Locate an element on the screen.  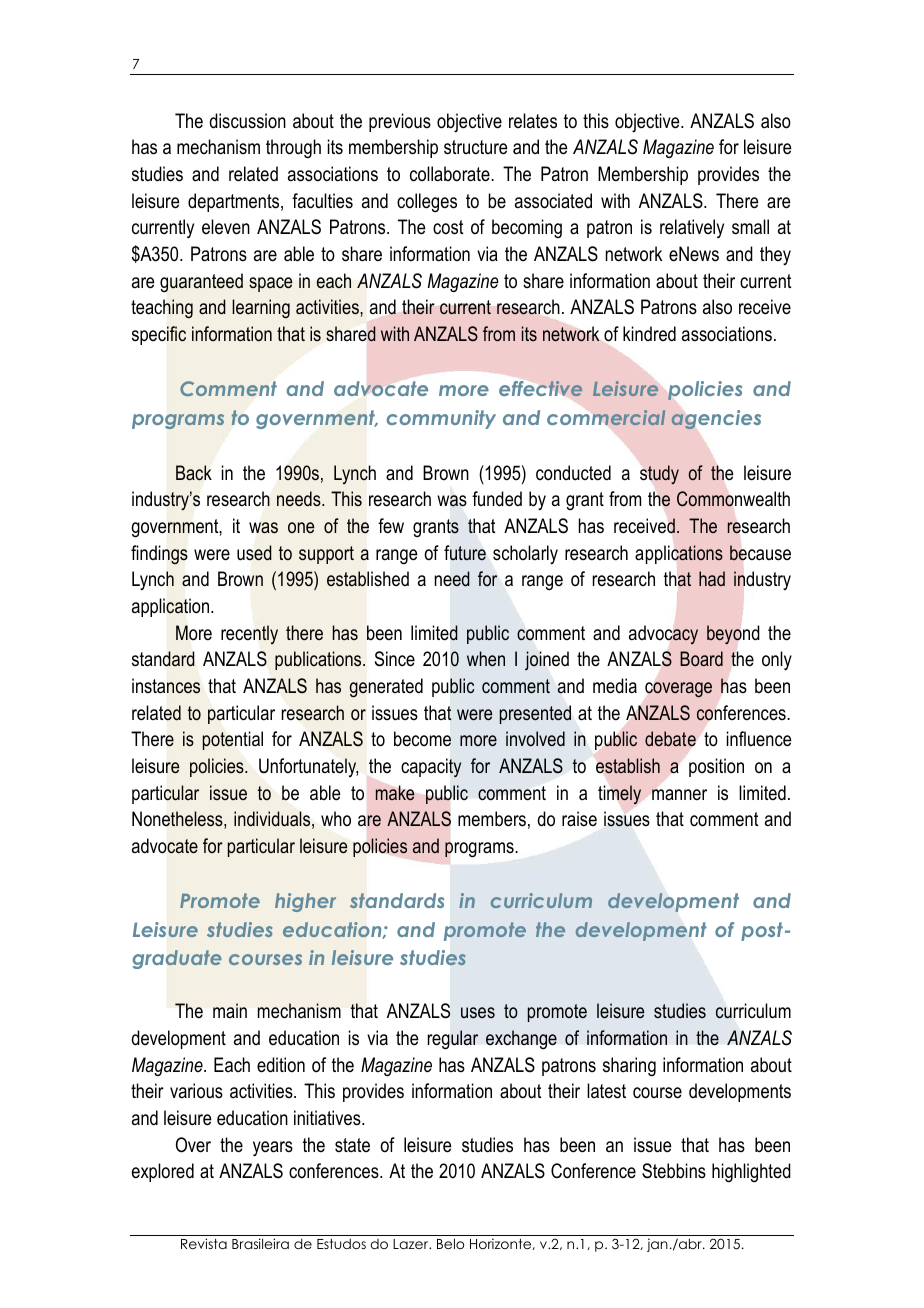
Revista is located at coordinates (204, 1243).
